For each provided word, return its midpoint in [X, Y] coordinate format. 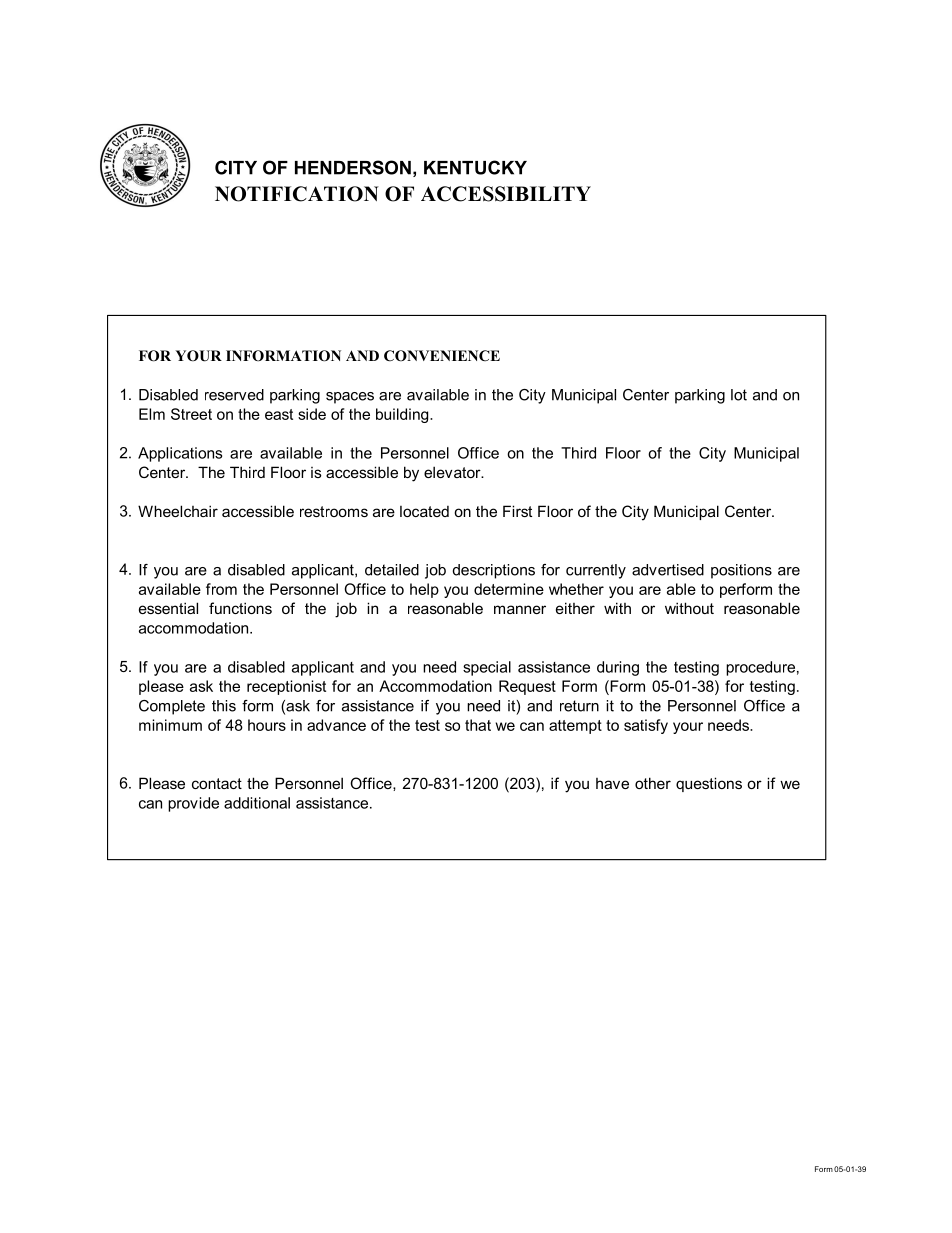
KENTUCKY [475, 167]
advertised [668, 570]
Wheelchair [178, 511]
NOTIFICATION [297, 194]
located [424, 511]
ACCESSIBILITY [506, 194]
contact [217, 783]
